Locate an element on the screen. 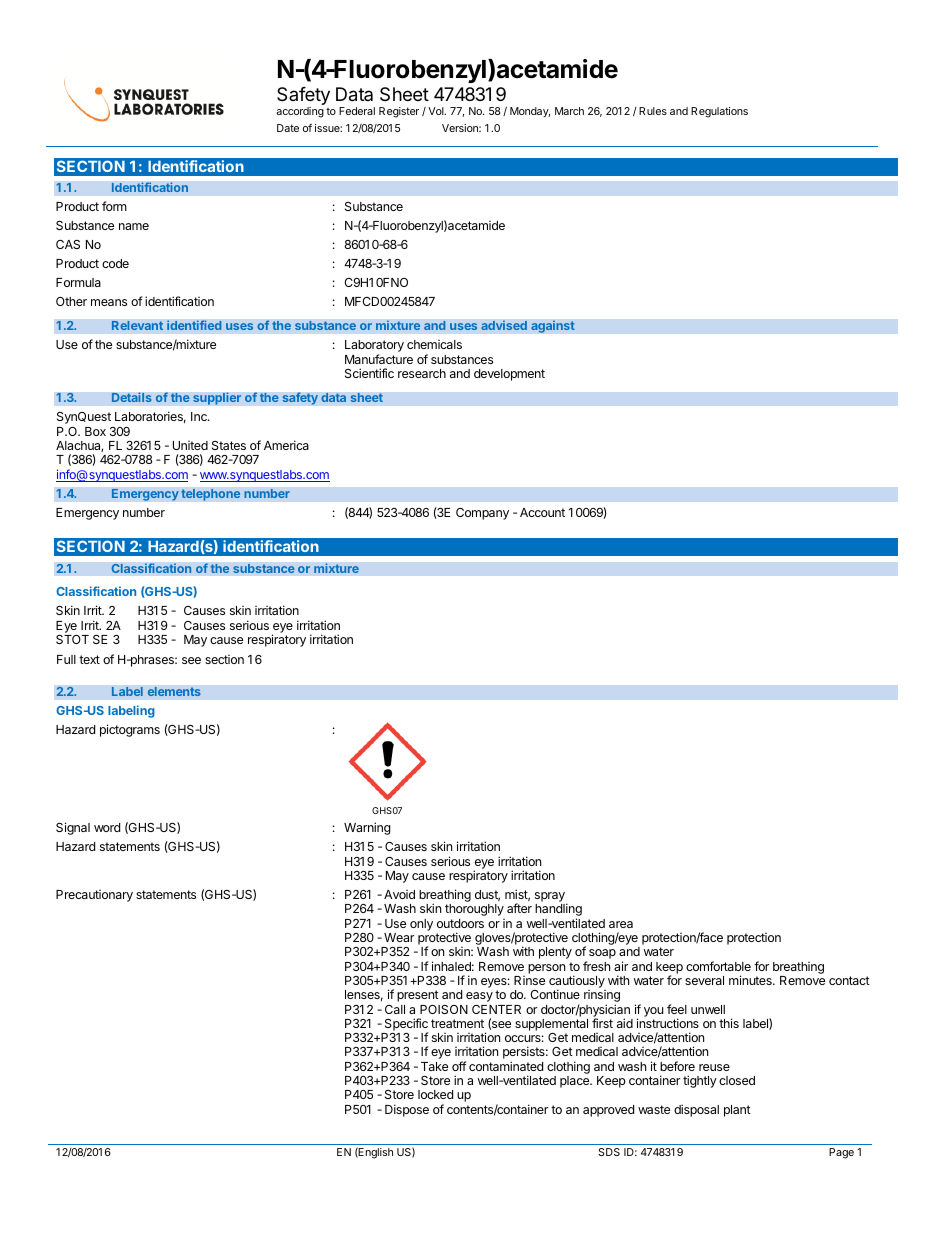 Image resolution: width=952 pixels, height=1233 pixels. Regulations is located at coordinates (719, 112).
